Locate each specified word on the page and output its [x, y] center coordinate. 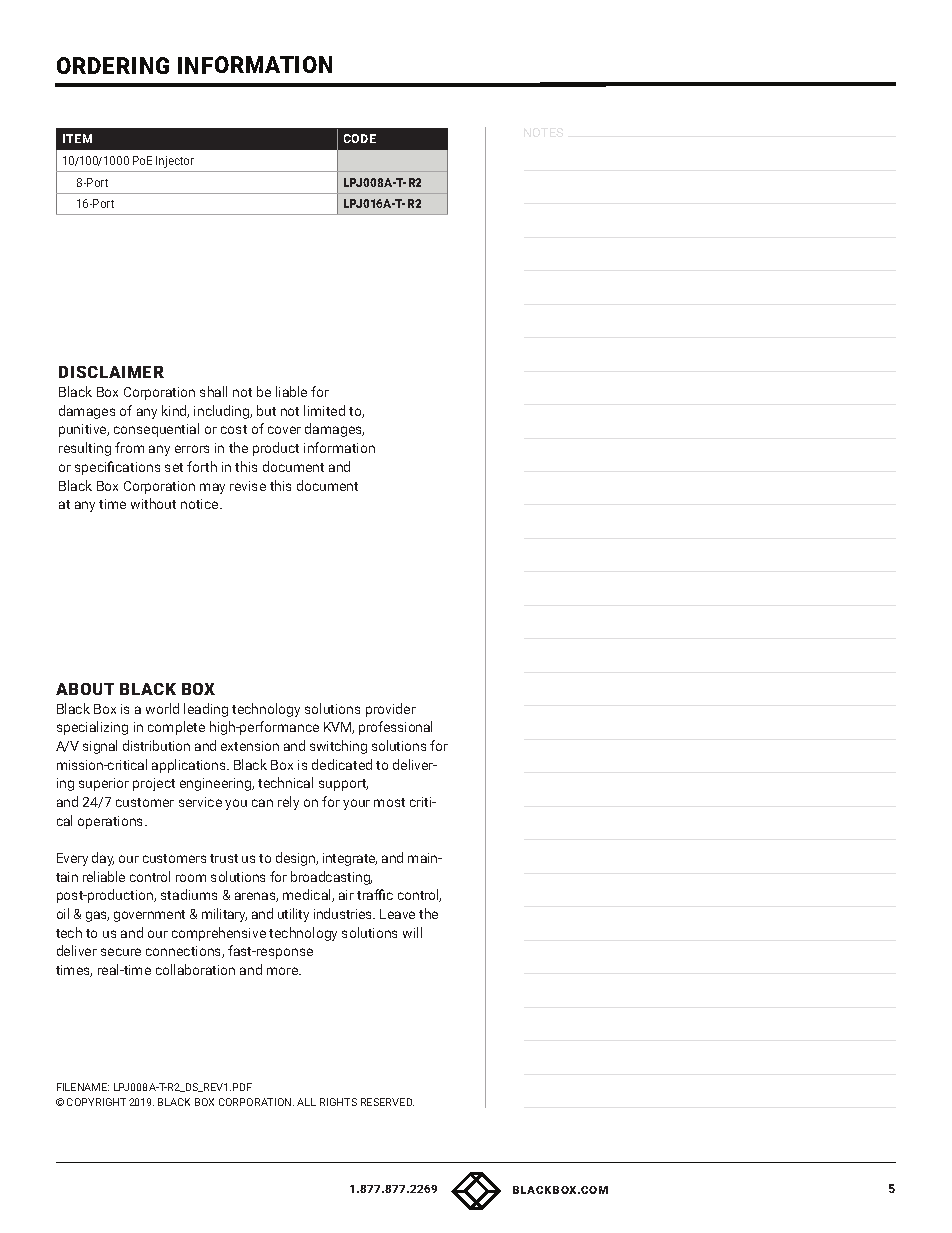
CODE [360, 138]
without [153, 503]
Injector [175, 162]
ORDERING [113, 65]
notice [201, 504]
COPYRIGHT [96, 1102]
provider [391, 710]
